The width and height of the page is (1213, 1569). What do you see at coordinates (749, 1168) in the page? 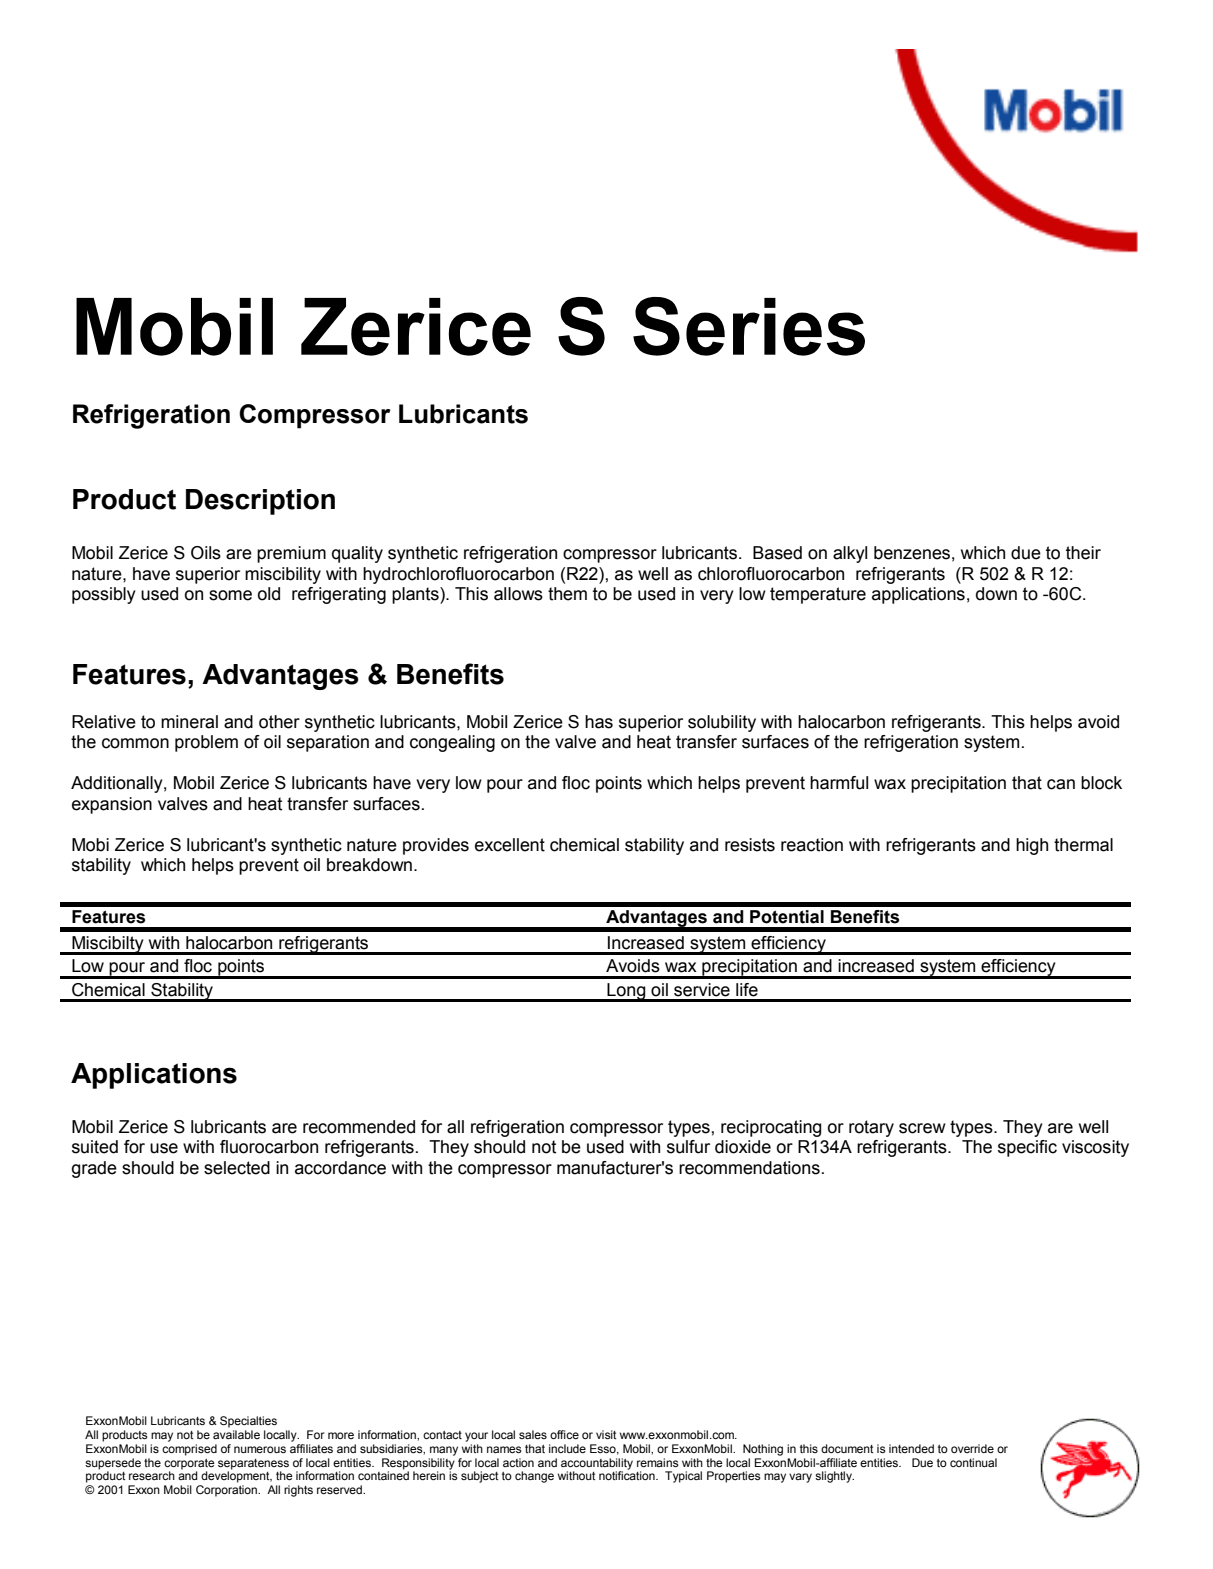
I see `recommendations` at bounding box center [749, 1168].
